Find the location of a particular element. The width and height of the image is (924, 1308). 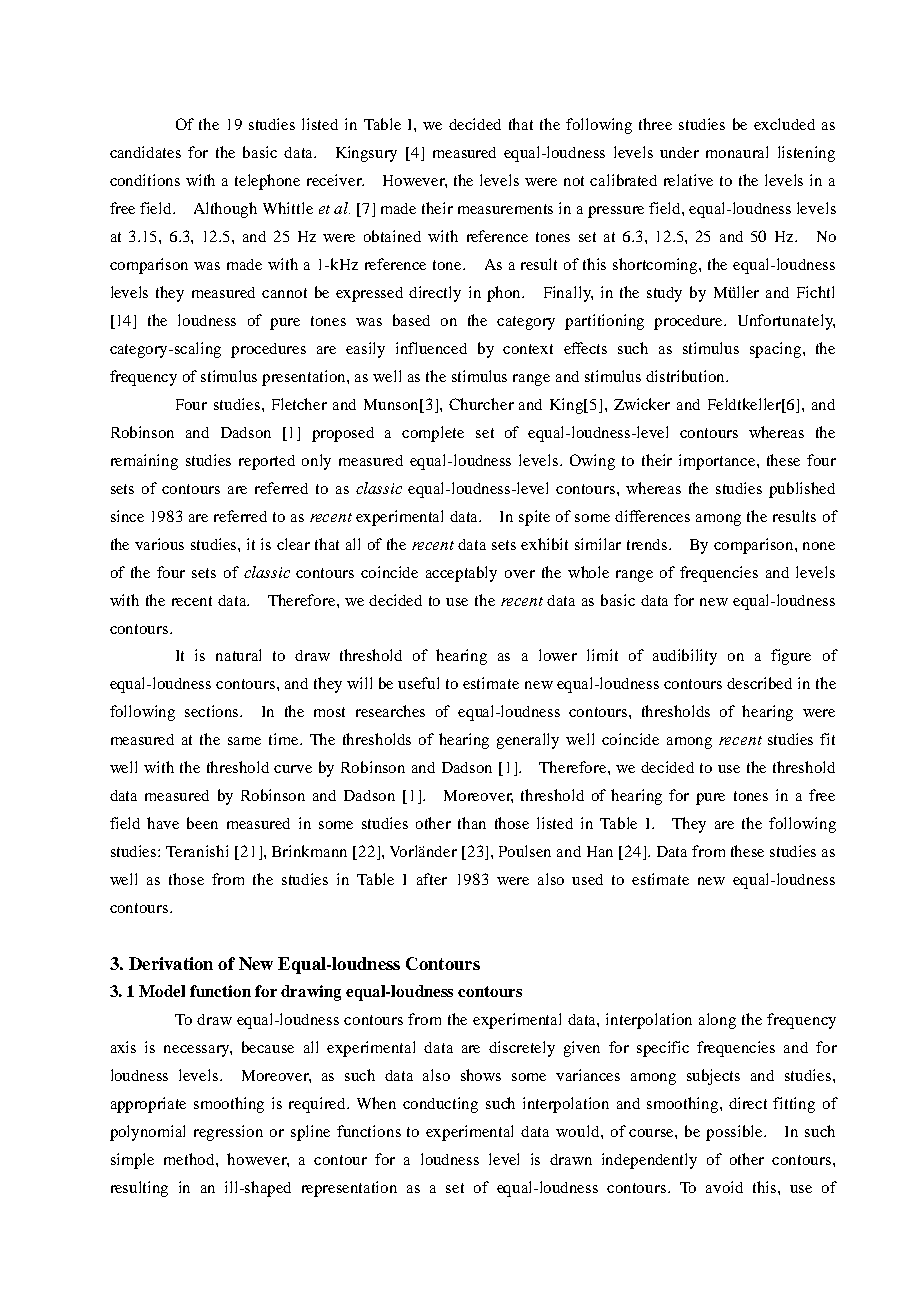

spite is located at coordinates (534, 518).
